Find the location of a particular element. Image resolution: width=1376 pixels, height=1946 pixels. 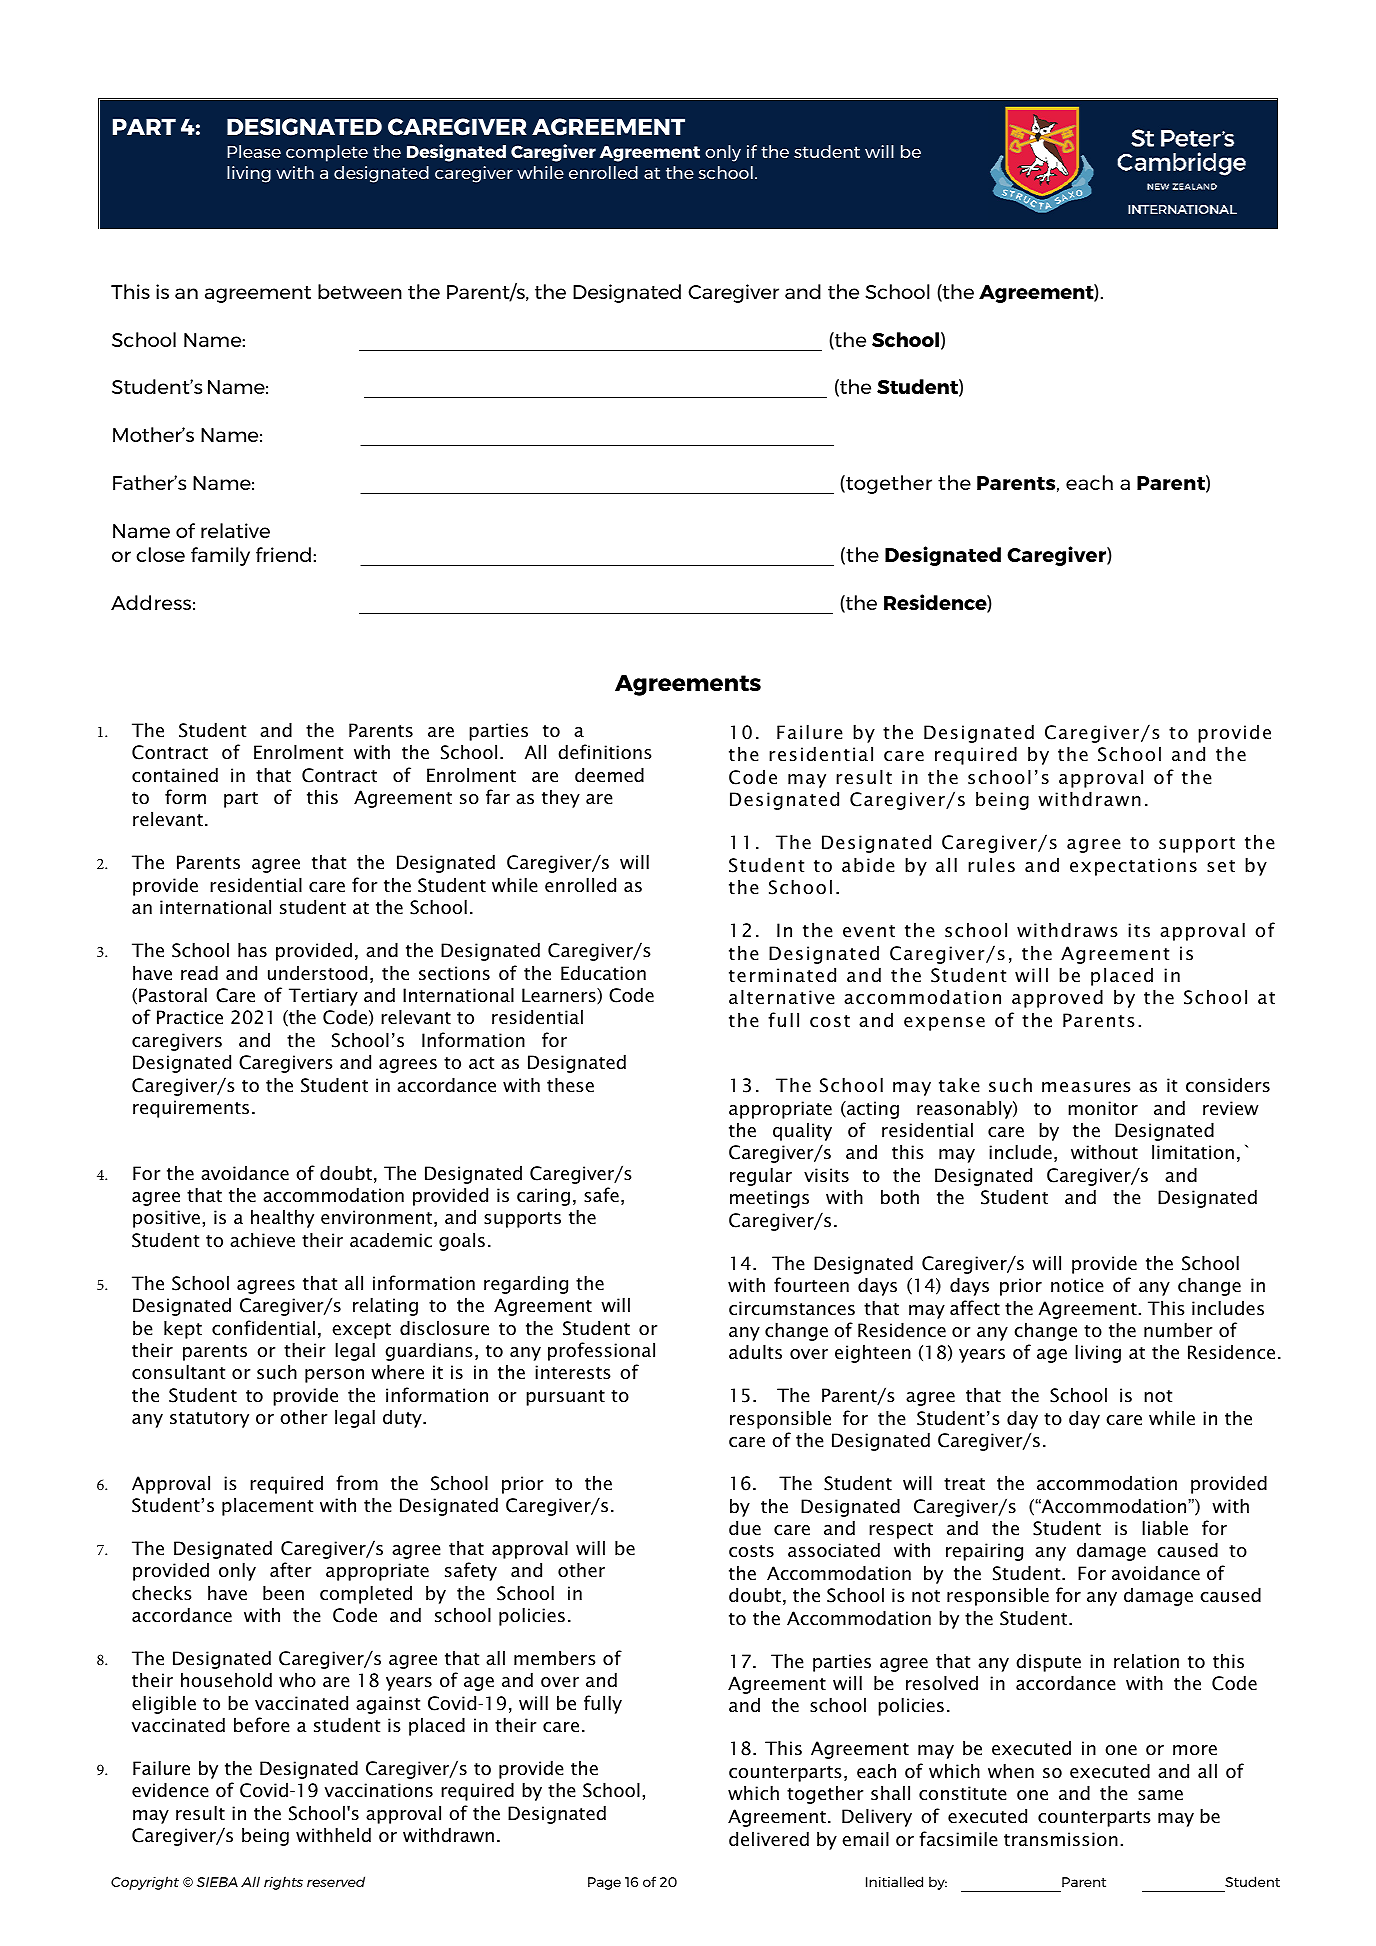

approved is located at coordinates (1057, 998).
